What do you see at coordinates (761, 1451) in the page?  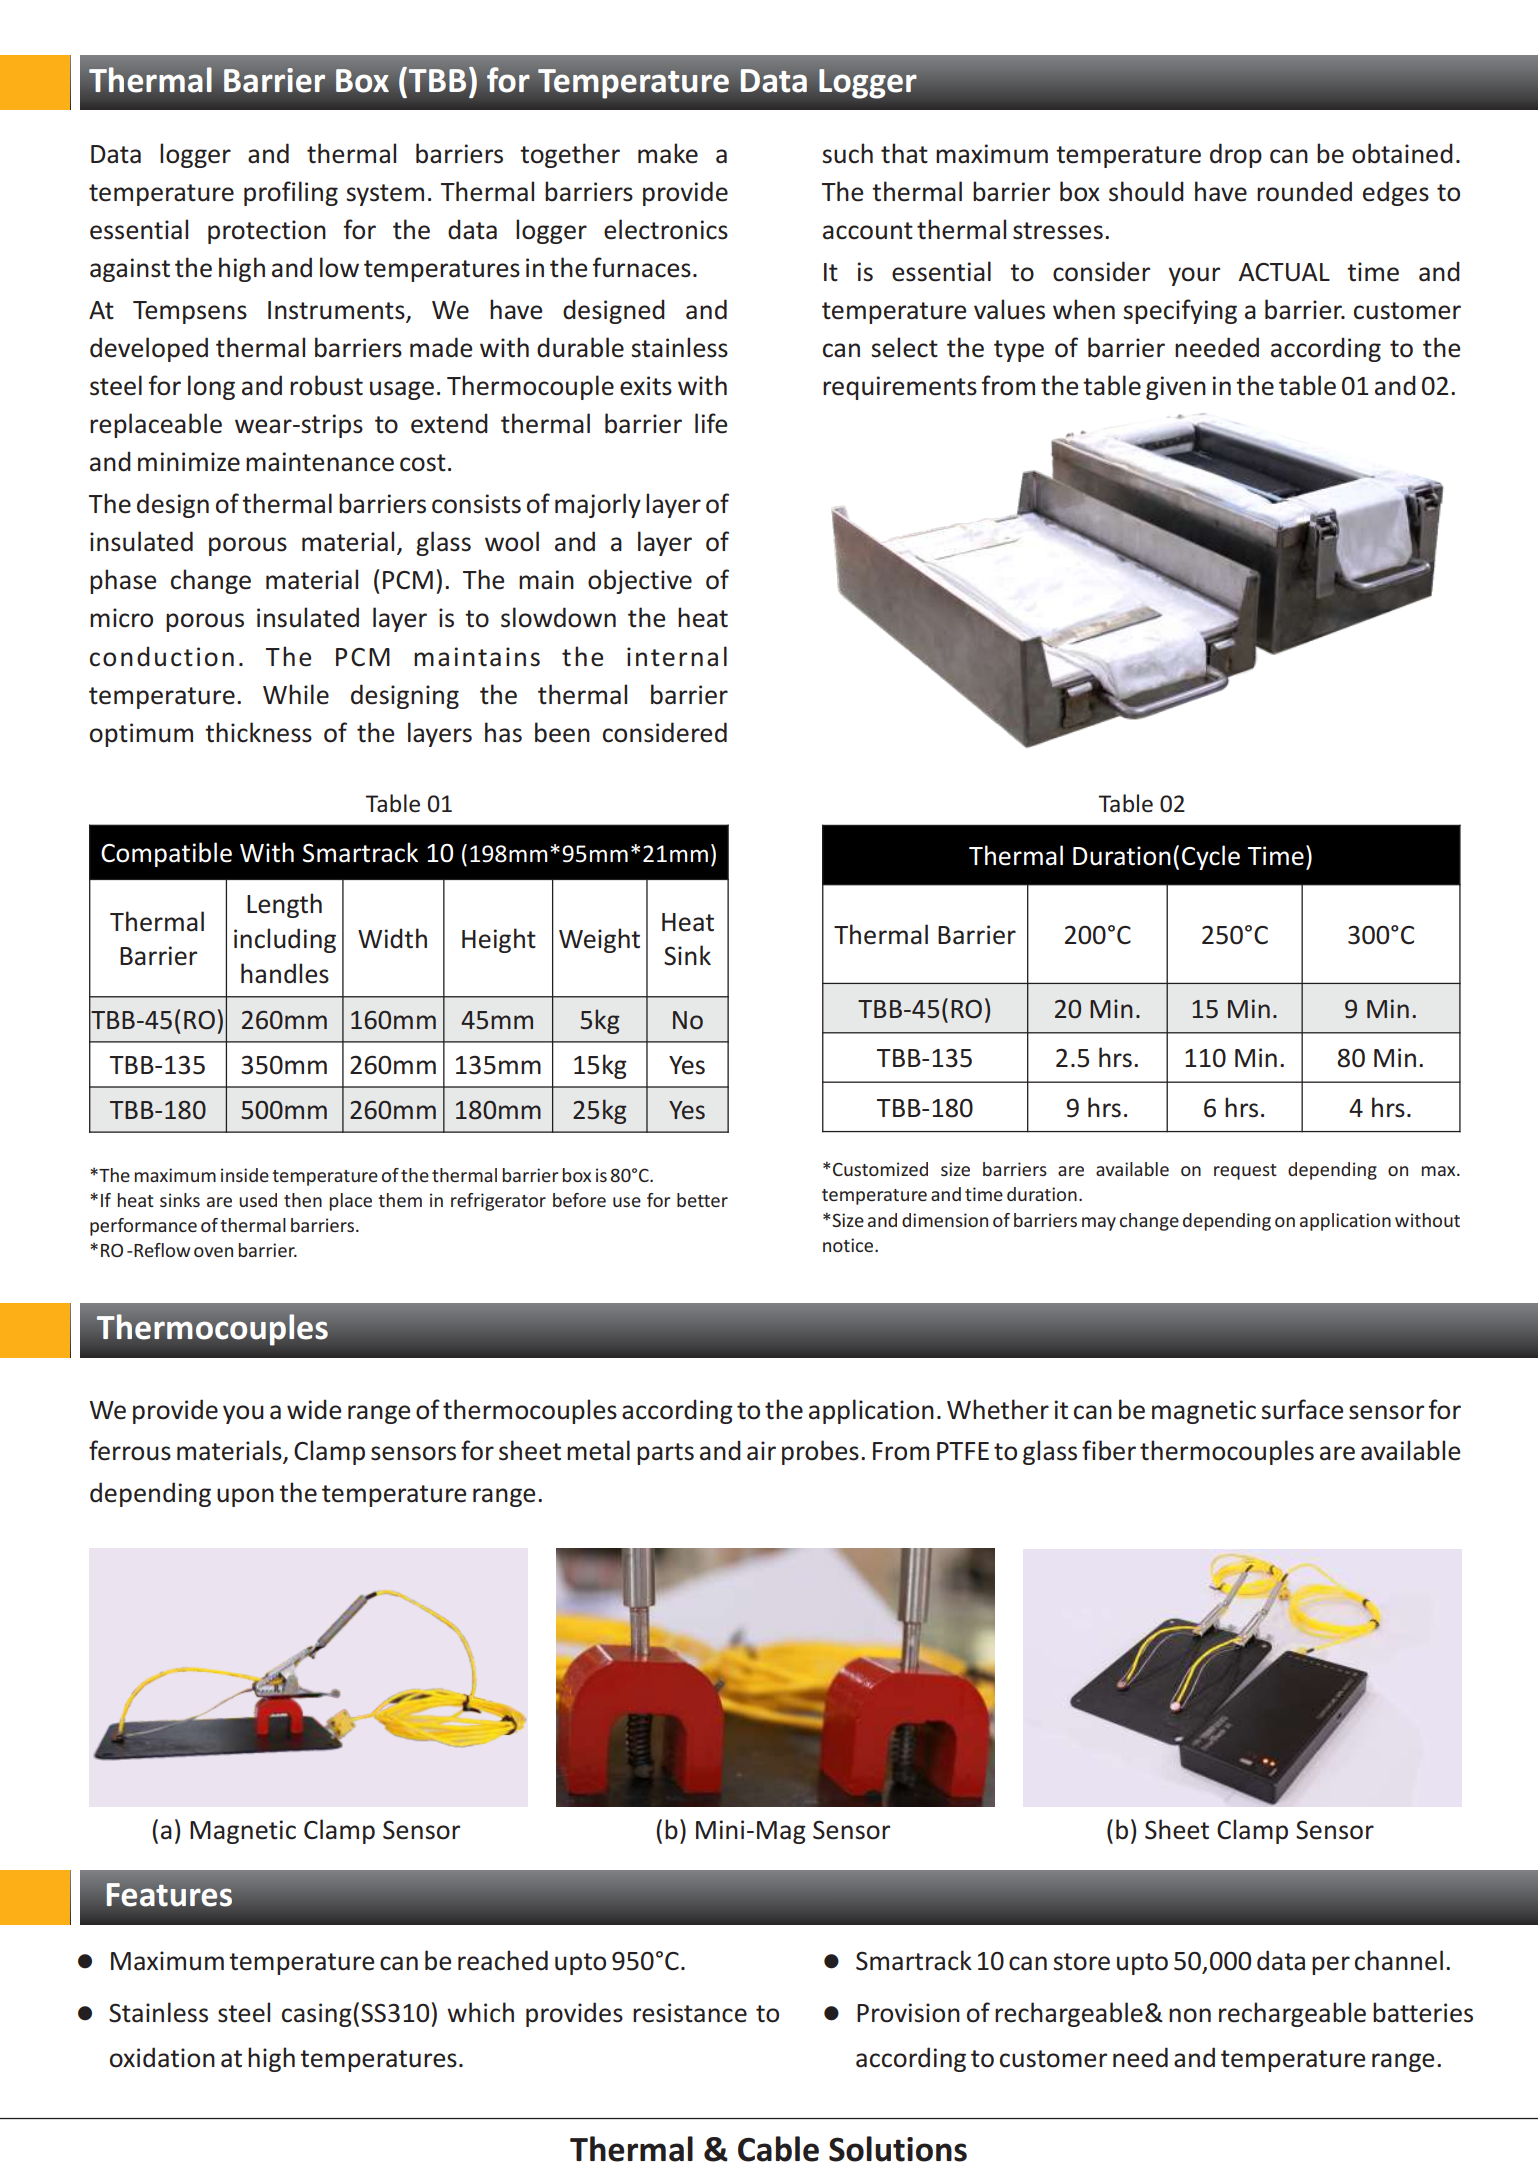 I see `air` at bounding box center [761, 1451].
